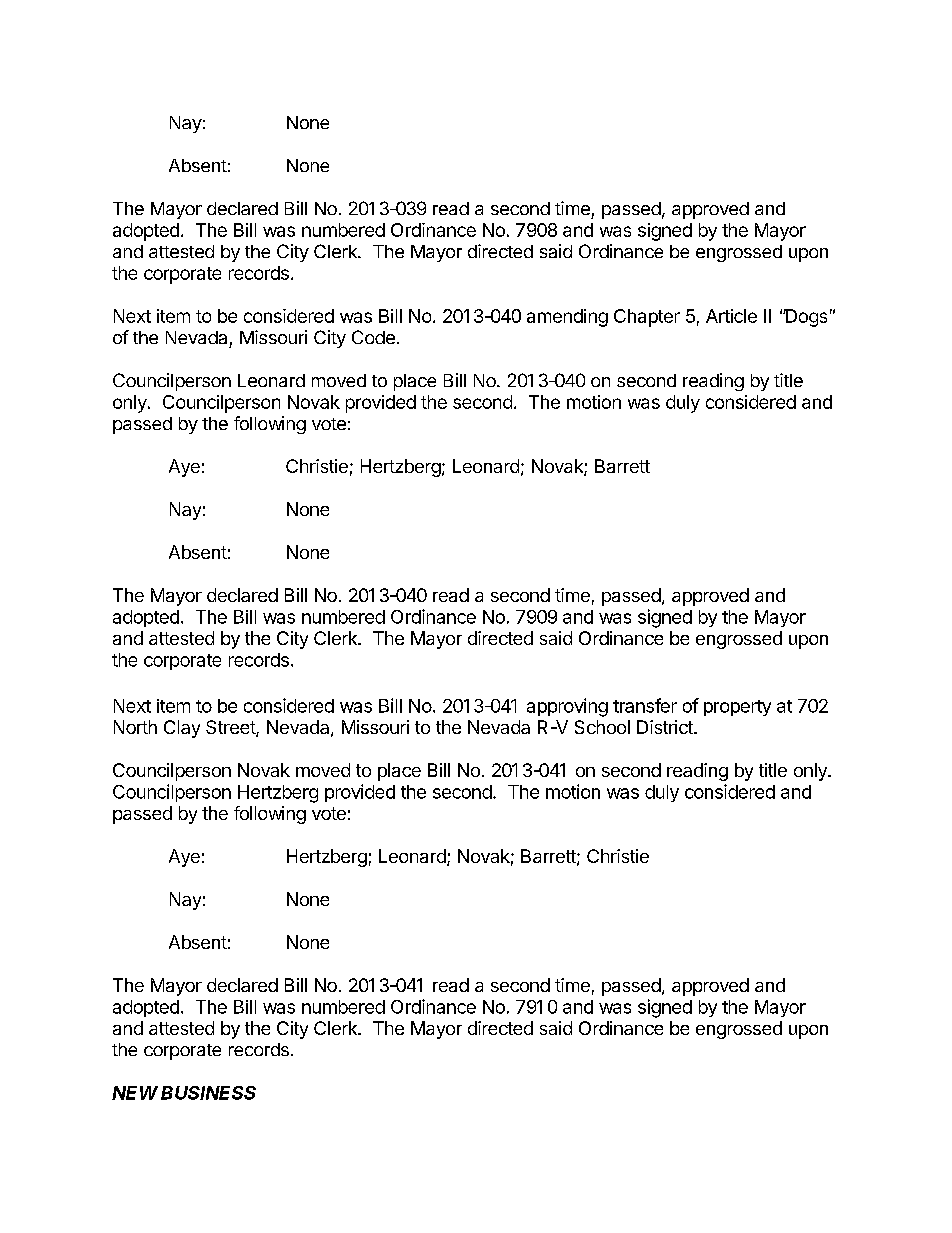  I want to click on School, so click(602, 727).
